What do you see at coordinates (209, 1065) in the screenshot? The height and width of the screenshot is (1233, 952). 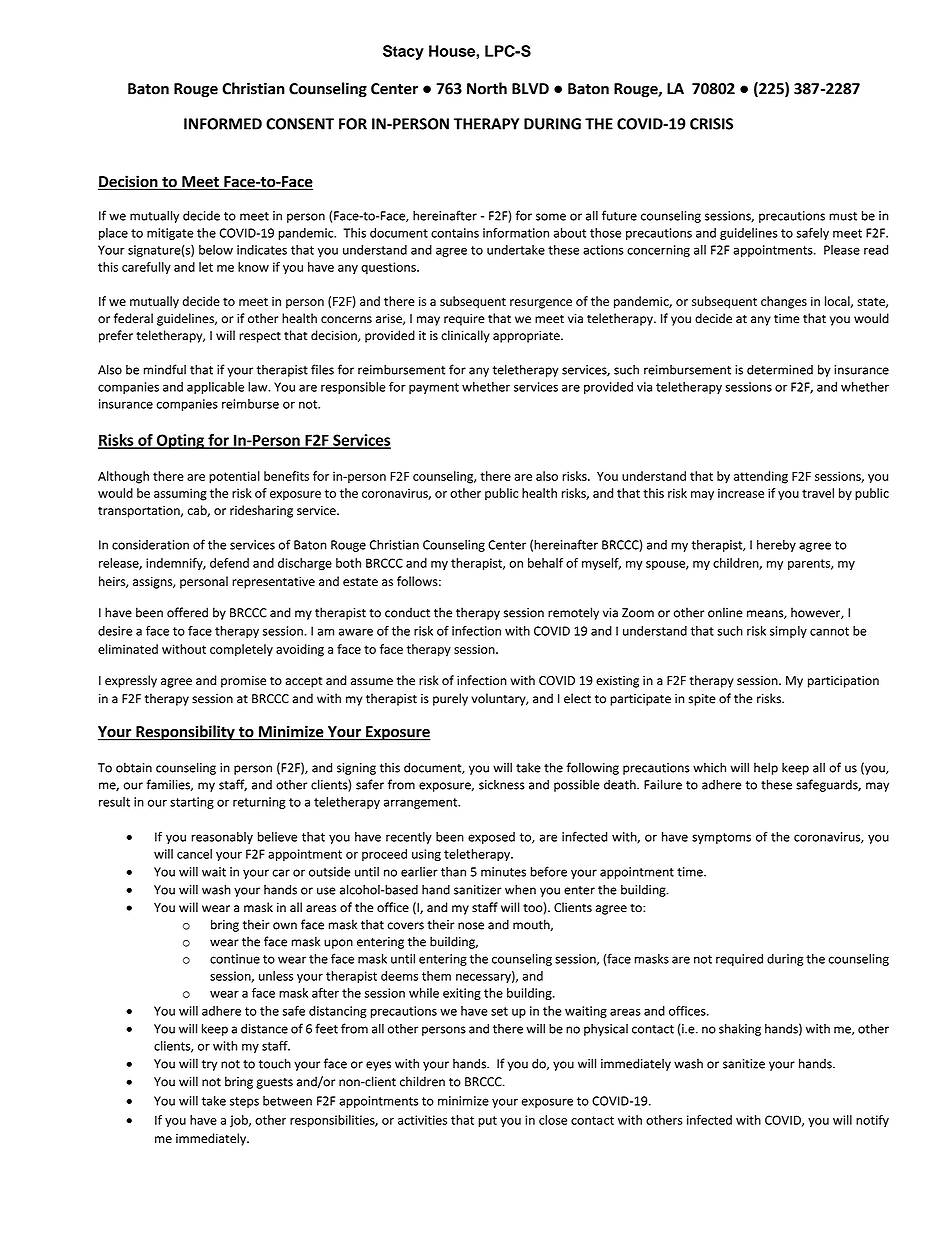 I see `try` at bounding box center [209, 1065].
